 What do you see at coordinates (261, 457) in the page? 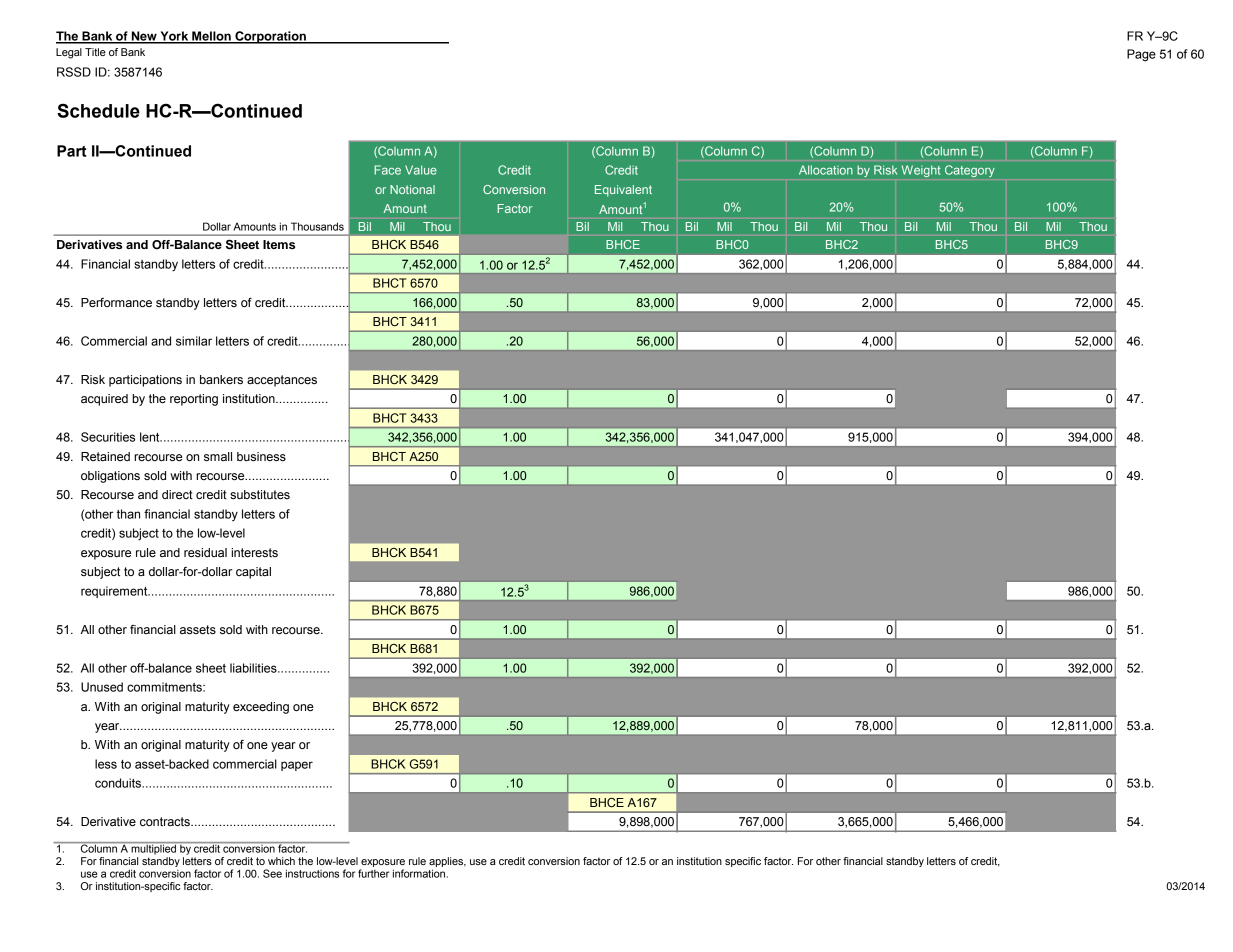
I see `business` at bounding box center [261, 457].
